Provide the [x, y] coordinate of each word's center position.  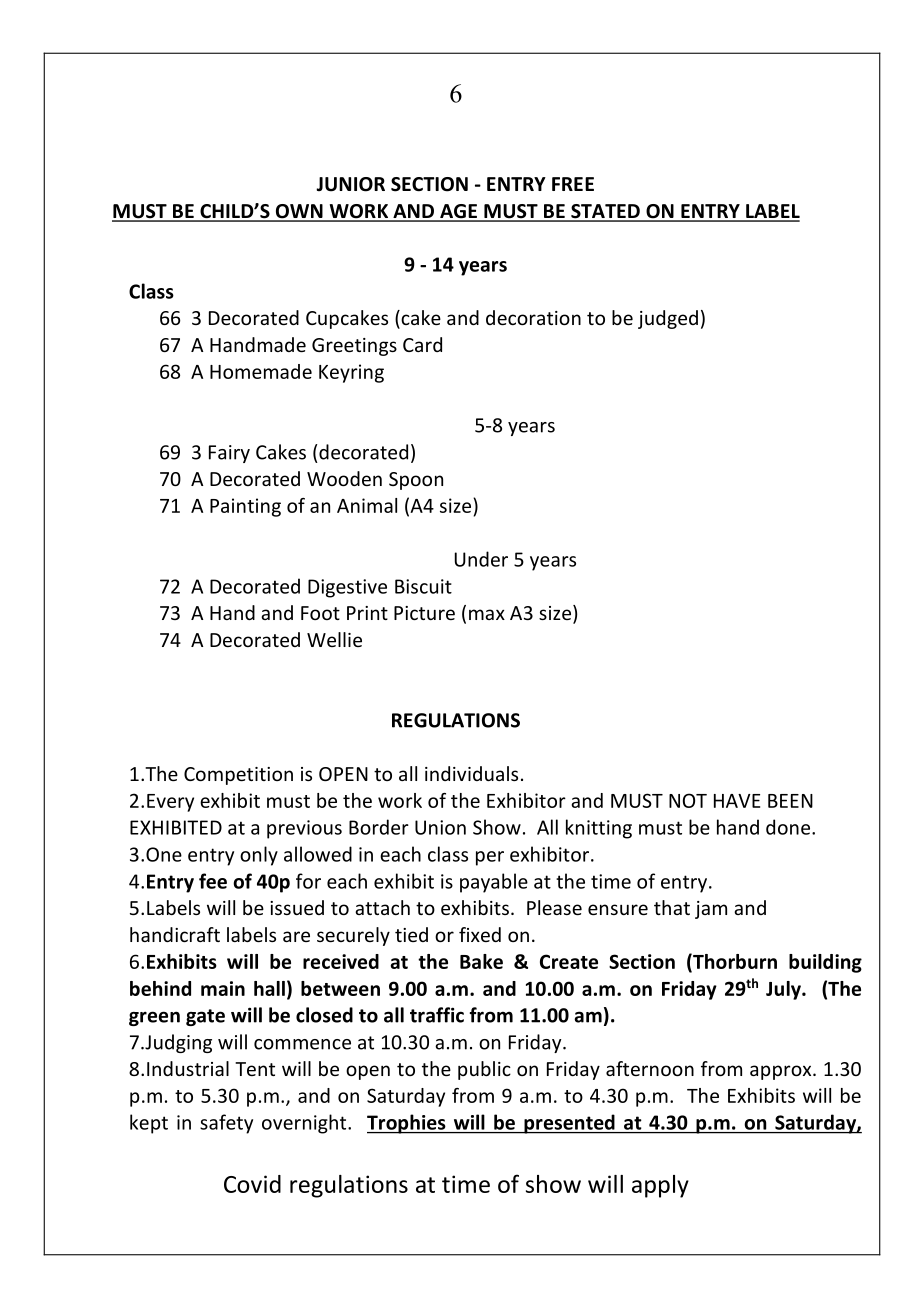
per [490, 858]
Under [481, 559]
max [487, 614]
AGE [458, 212]
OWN [299, 212]
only [259, 856]
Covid [252, 1184]
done [788, 827]
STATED [605, 212]
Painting [245, 507]
